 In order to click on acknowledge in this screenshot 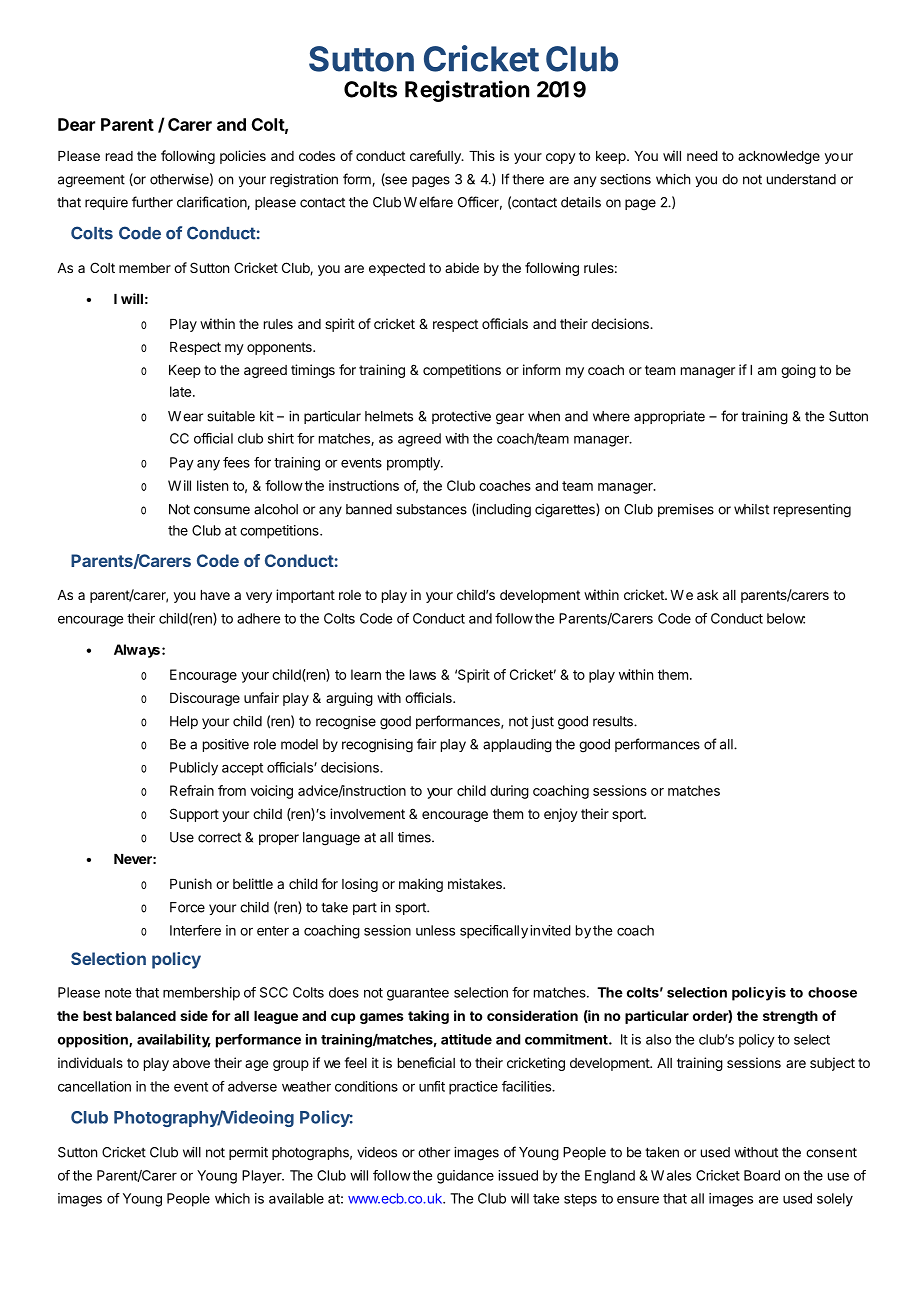, I will do `click(779, 157)`.
